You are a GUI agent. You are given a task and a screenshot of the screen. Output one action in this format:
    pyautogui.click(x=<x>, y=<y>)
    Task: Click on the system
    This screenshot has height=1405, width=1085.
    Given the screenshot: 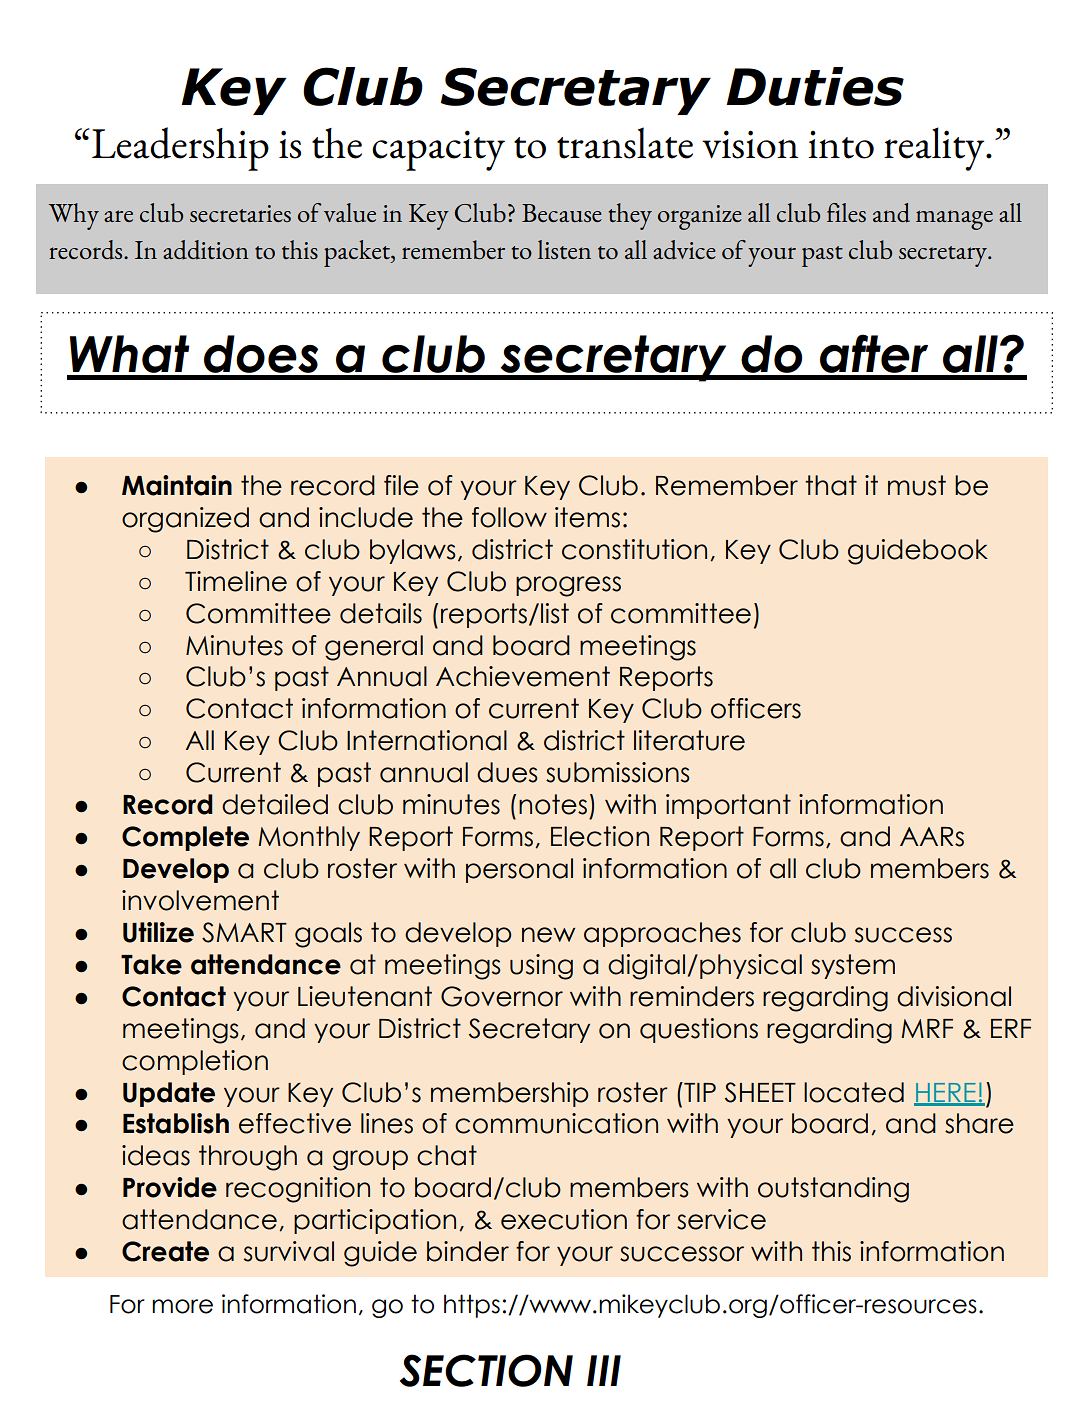 What is the action you would take?
    pyautogui.click(x=853, y=966)
